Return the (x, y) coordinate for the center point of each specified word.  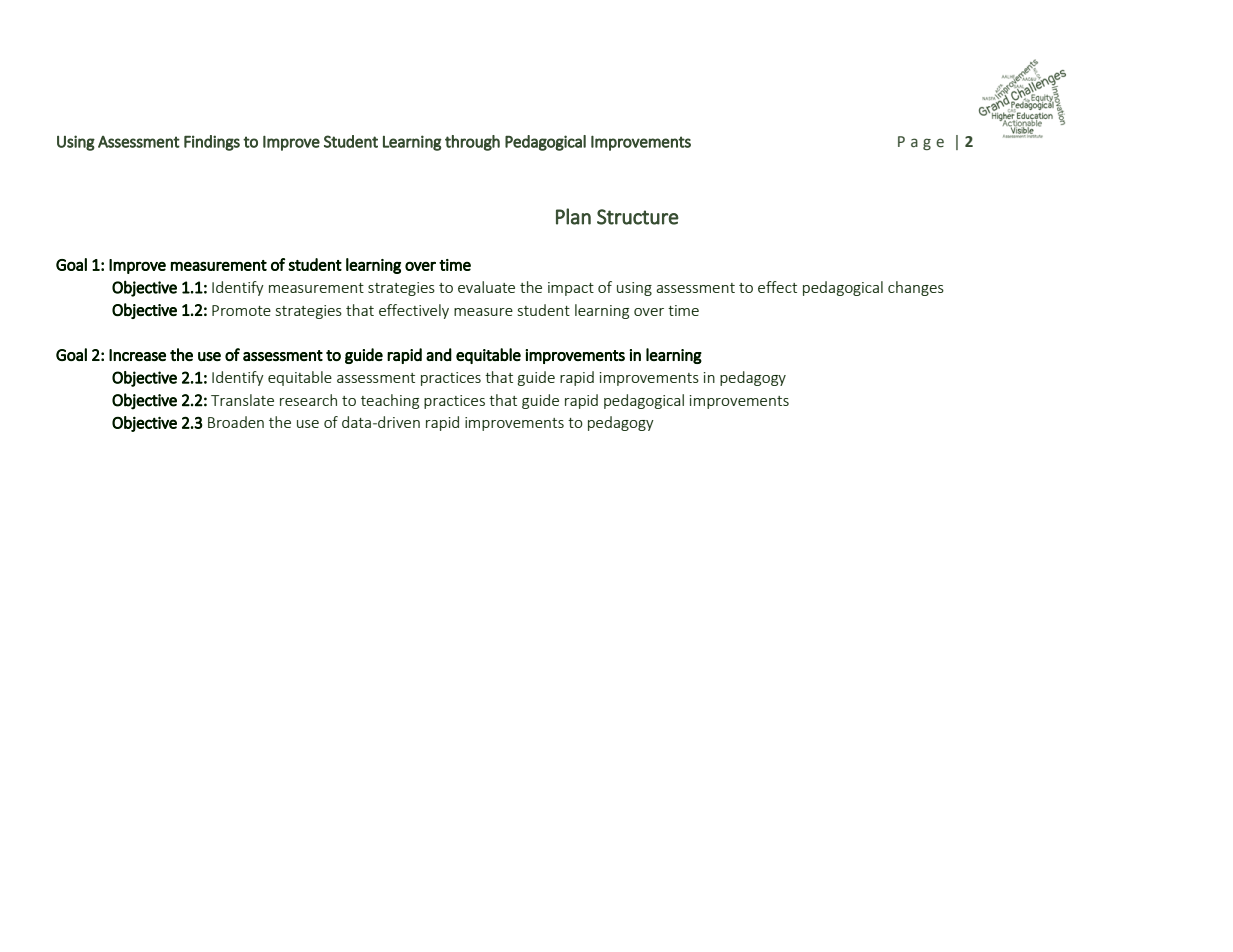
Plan (573, 216)
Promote (241, 310)
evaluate (486, 287)
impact (571, 289)
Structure (638, 217)
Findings (212, 143)
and (439, 354)
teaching (390, 401)
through (472, 143)
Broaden (236, 422)
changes (916, 288)
